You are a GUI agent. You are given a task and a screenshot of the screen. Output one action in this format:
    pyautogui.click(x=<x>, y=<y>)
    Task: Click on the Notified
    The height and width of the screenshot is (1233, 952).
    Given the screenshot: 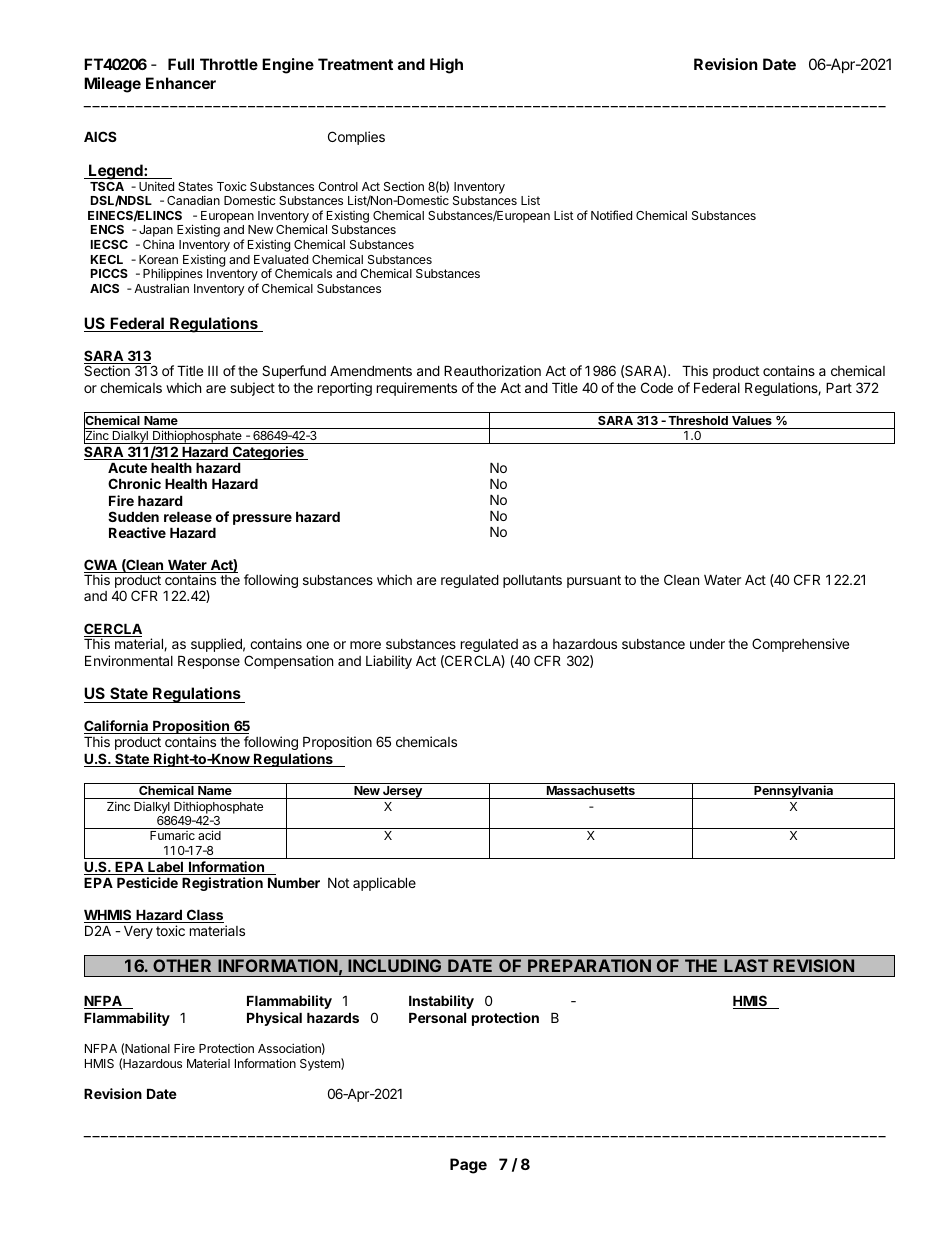 What is the action you would take?
    pyautogui.click(x=611, y=215)
